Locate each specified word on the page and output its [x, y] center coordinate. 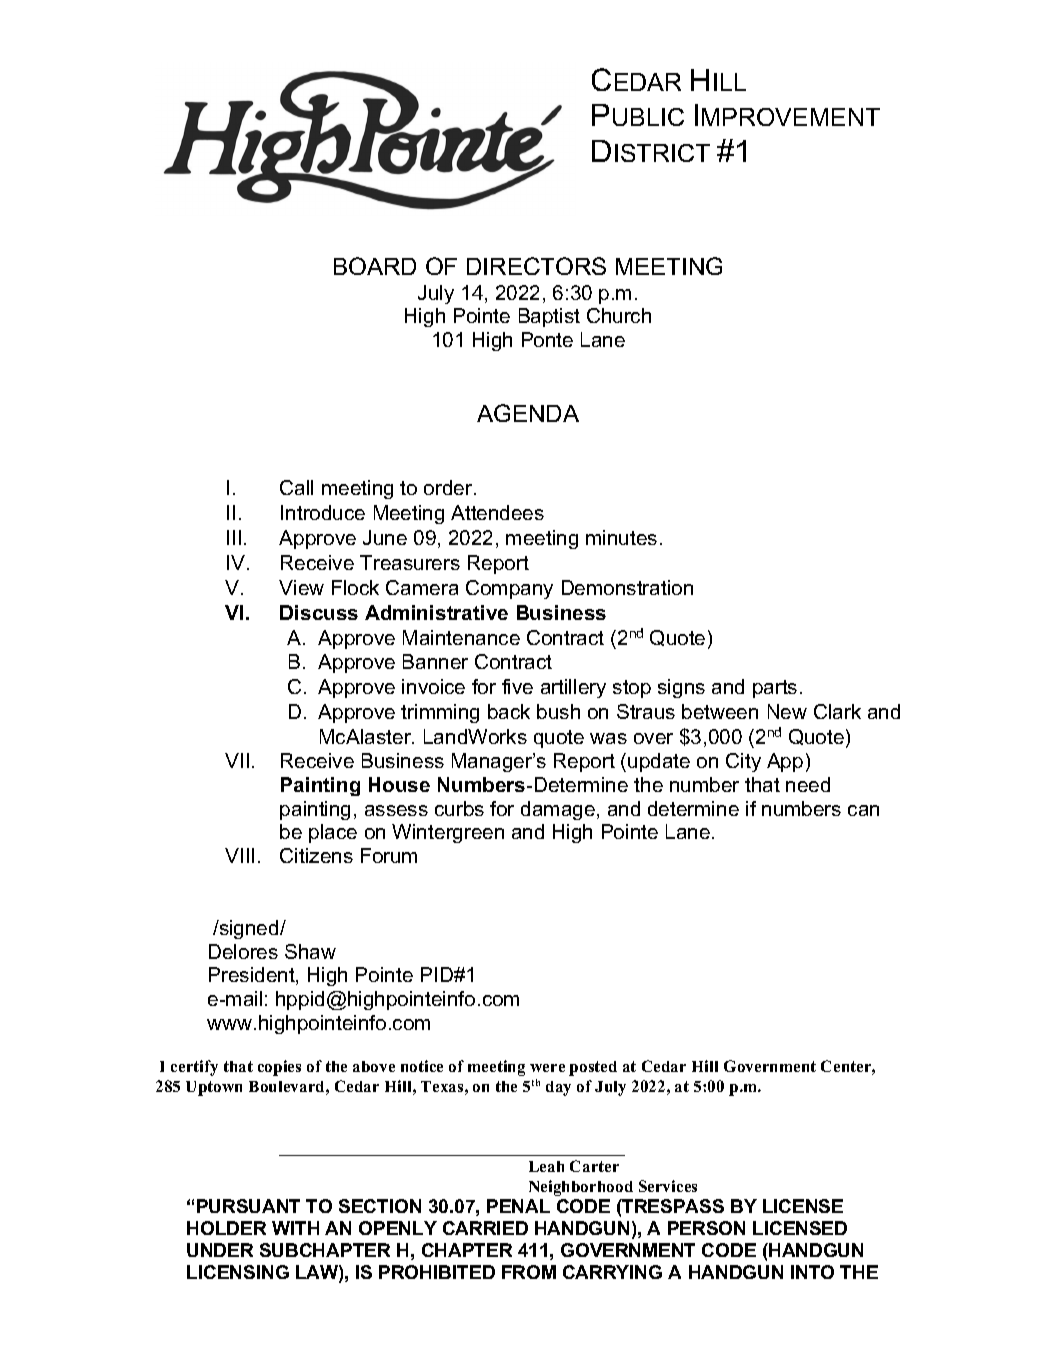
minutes [621, 537]
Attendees [497, 512]
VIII [239, 855]
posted [593, 1068]
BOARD [375, 266]
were [547, 1068]
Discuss [319, 612]
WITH [295, 1228]
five [517, 686]
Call [296, 487]
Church [619, 315]
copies [279, 1068]
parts [775, 689]
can [863, 810]
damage [558, 810]
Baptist [549, 317]
